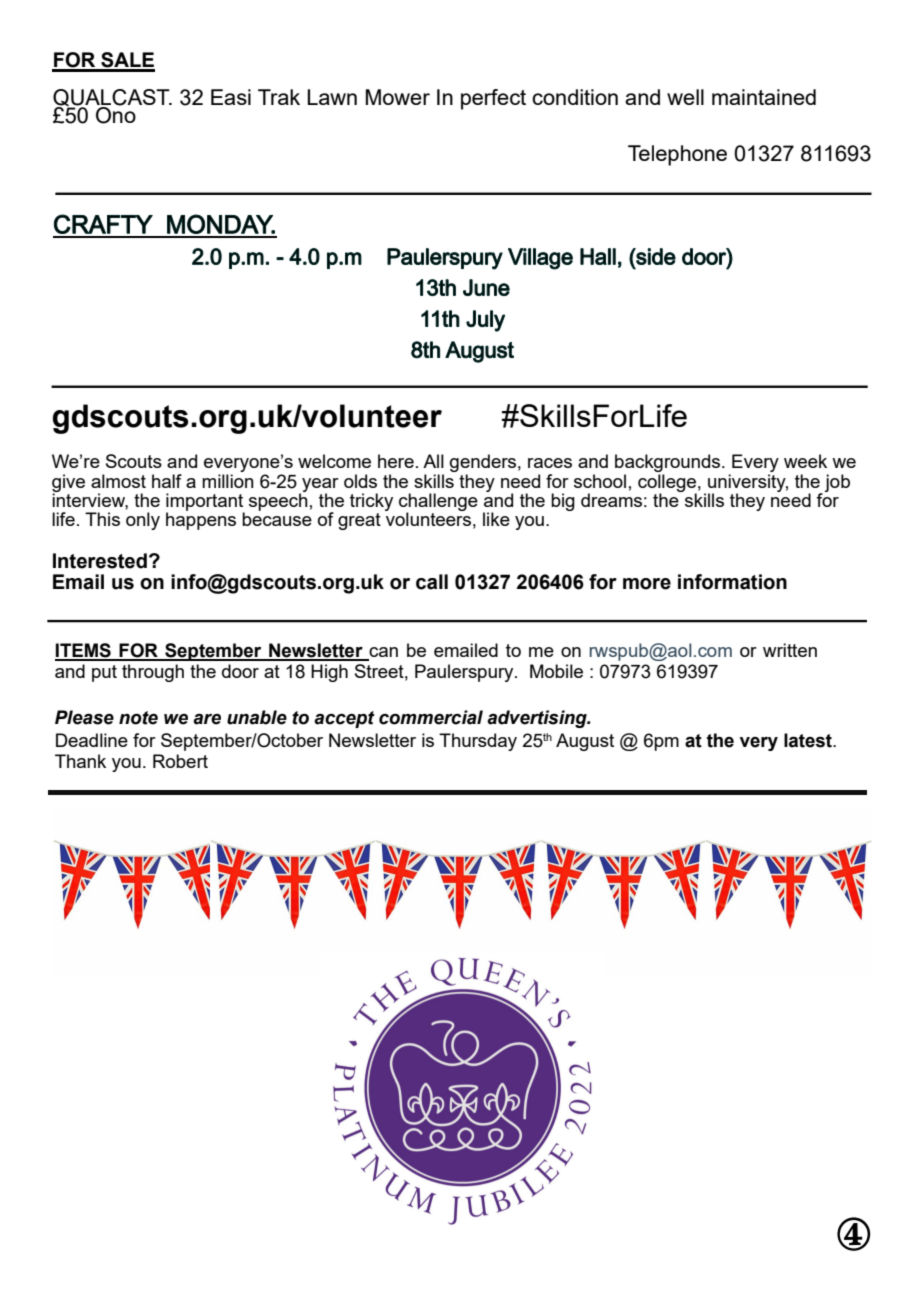 The image size is (924, 1308). What do you see at coordinates (167, 481) in the screenshot?
I see `half` at bounding box center [167, 481].
